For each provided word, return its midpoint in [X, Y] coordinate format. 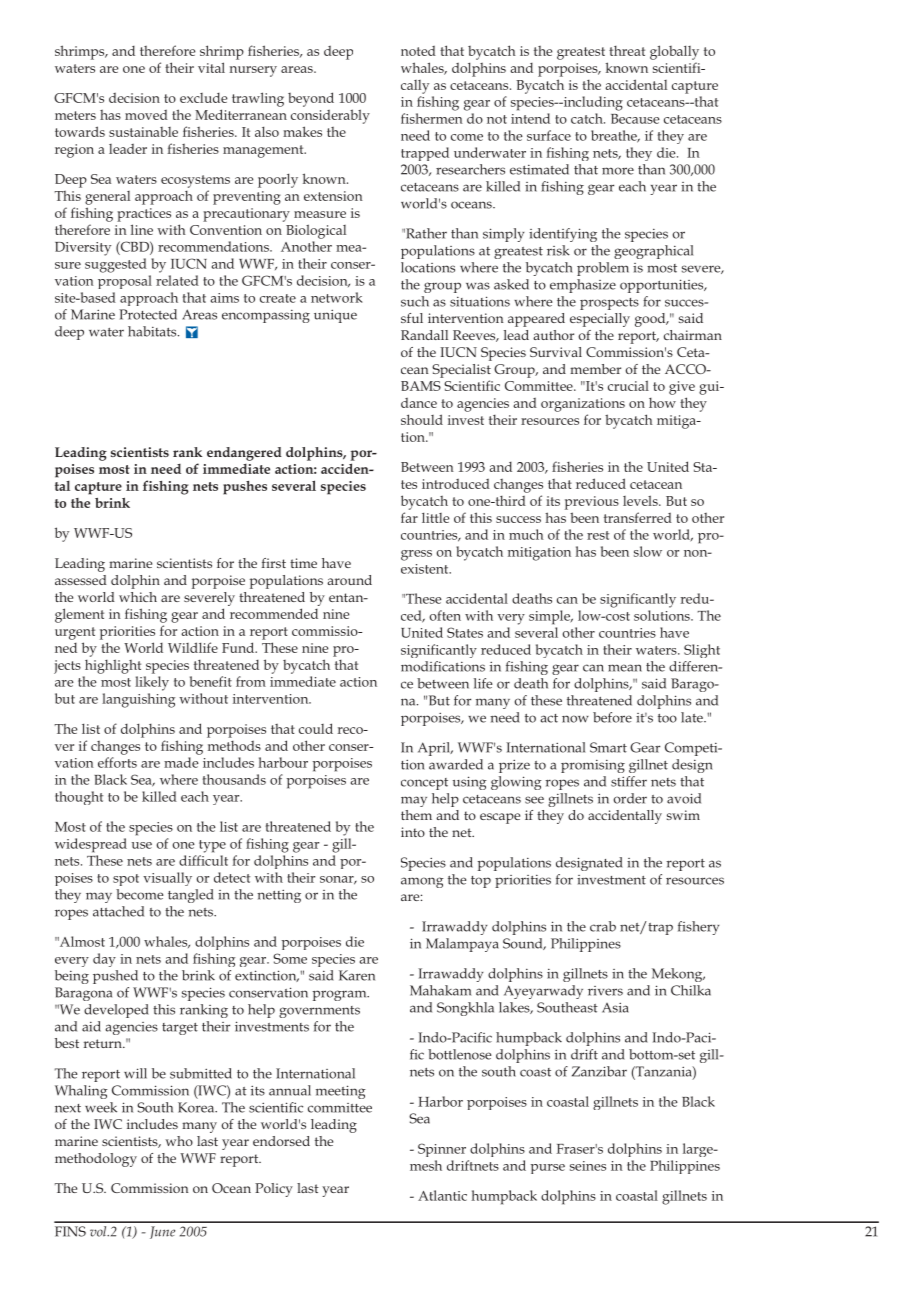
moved [146, 115]
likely [152, 683]
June [162, 1232]
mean [625, 668]
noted [418, 51]
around [349, 580]
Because [635, 119]
